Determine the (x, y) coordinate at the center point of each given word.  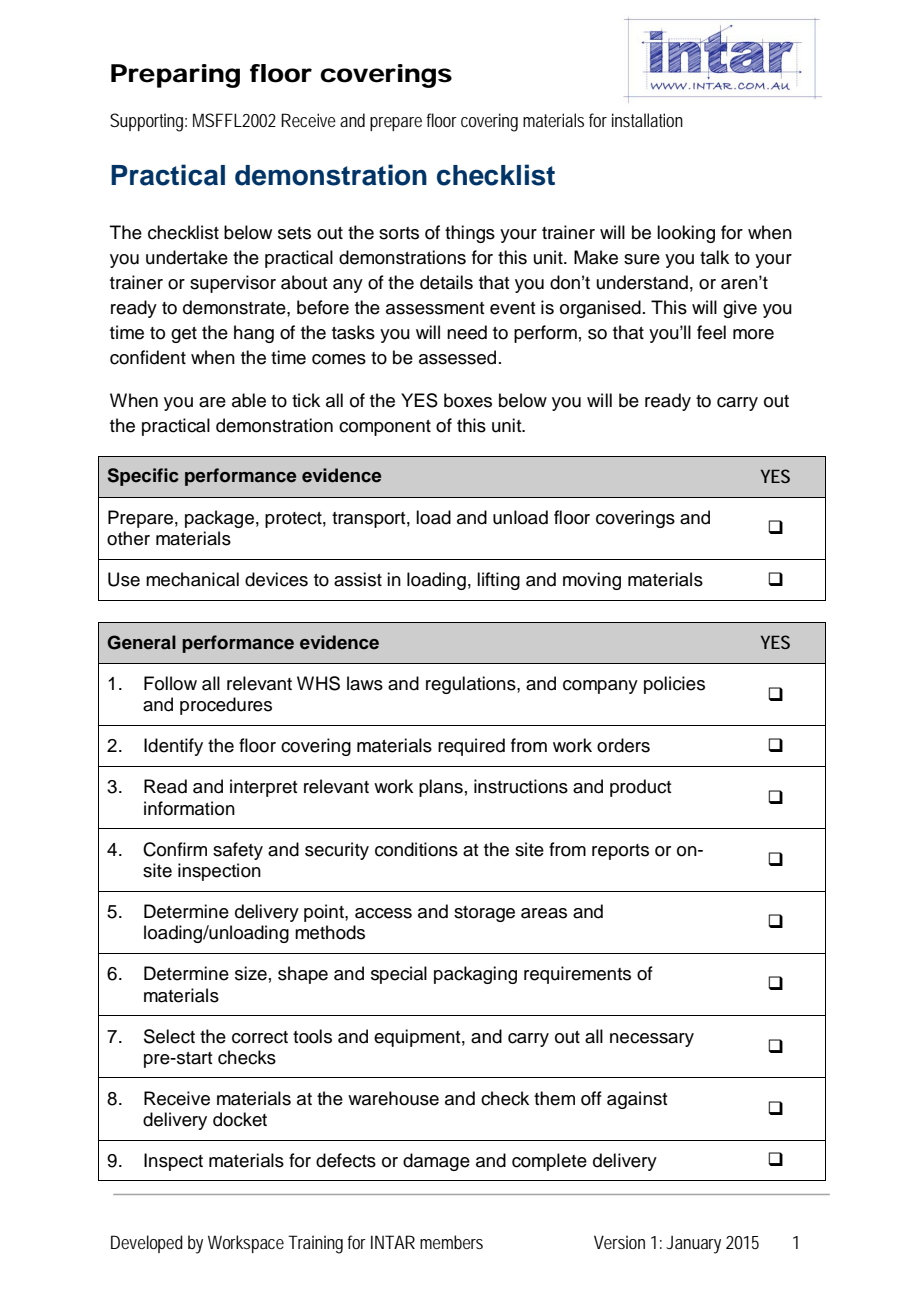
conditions (416, 849)
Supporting (148, 122)
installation (647, 120)
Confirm (175, 849)
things (470, 234)
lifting (498, 581)
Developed (147, 1244)
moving (592, 581)
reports (620, 852)
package (219, 519)
